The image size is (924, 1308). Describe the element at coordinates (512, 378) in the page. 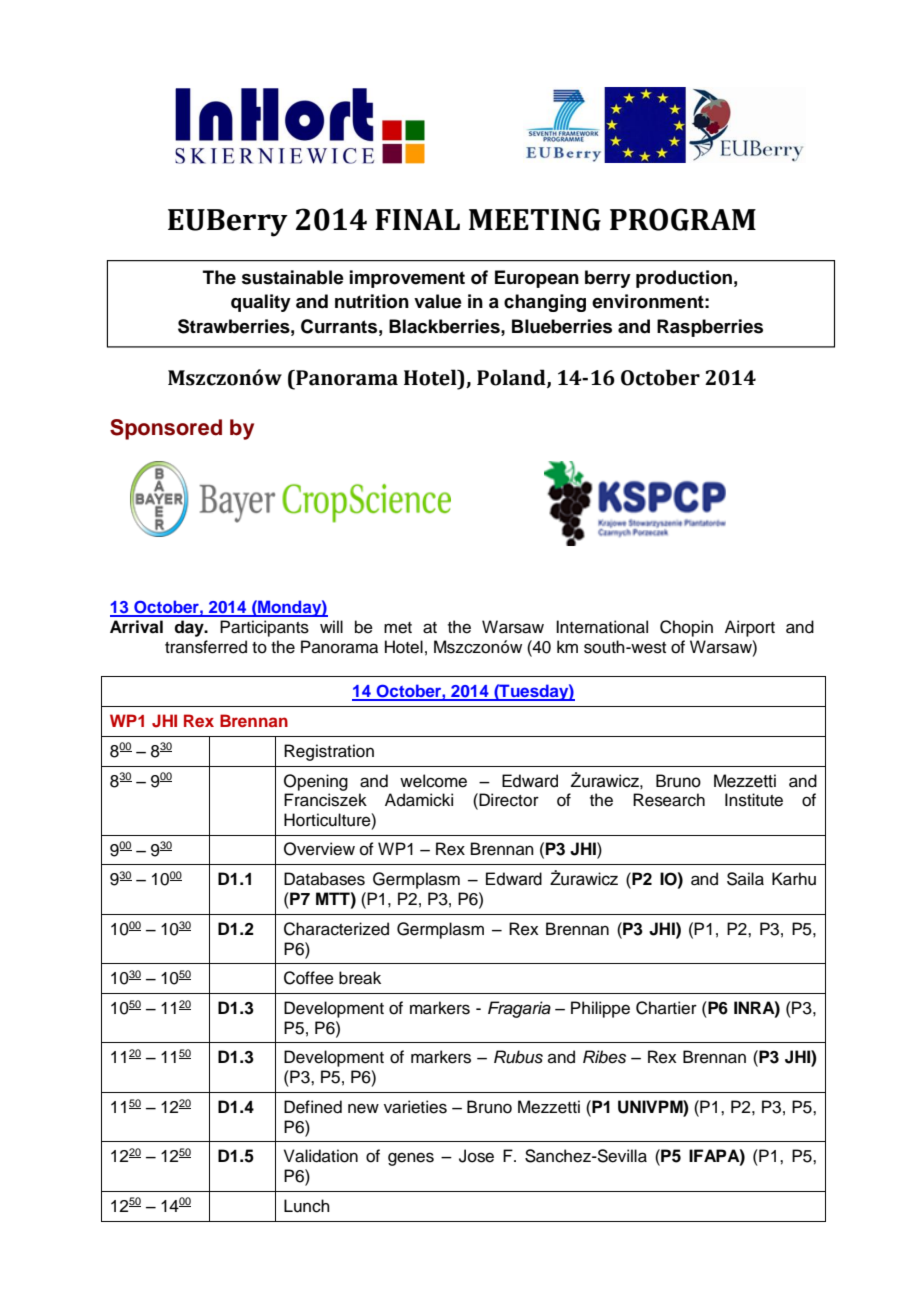

I see `Poland` at that location.
